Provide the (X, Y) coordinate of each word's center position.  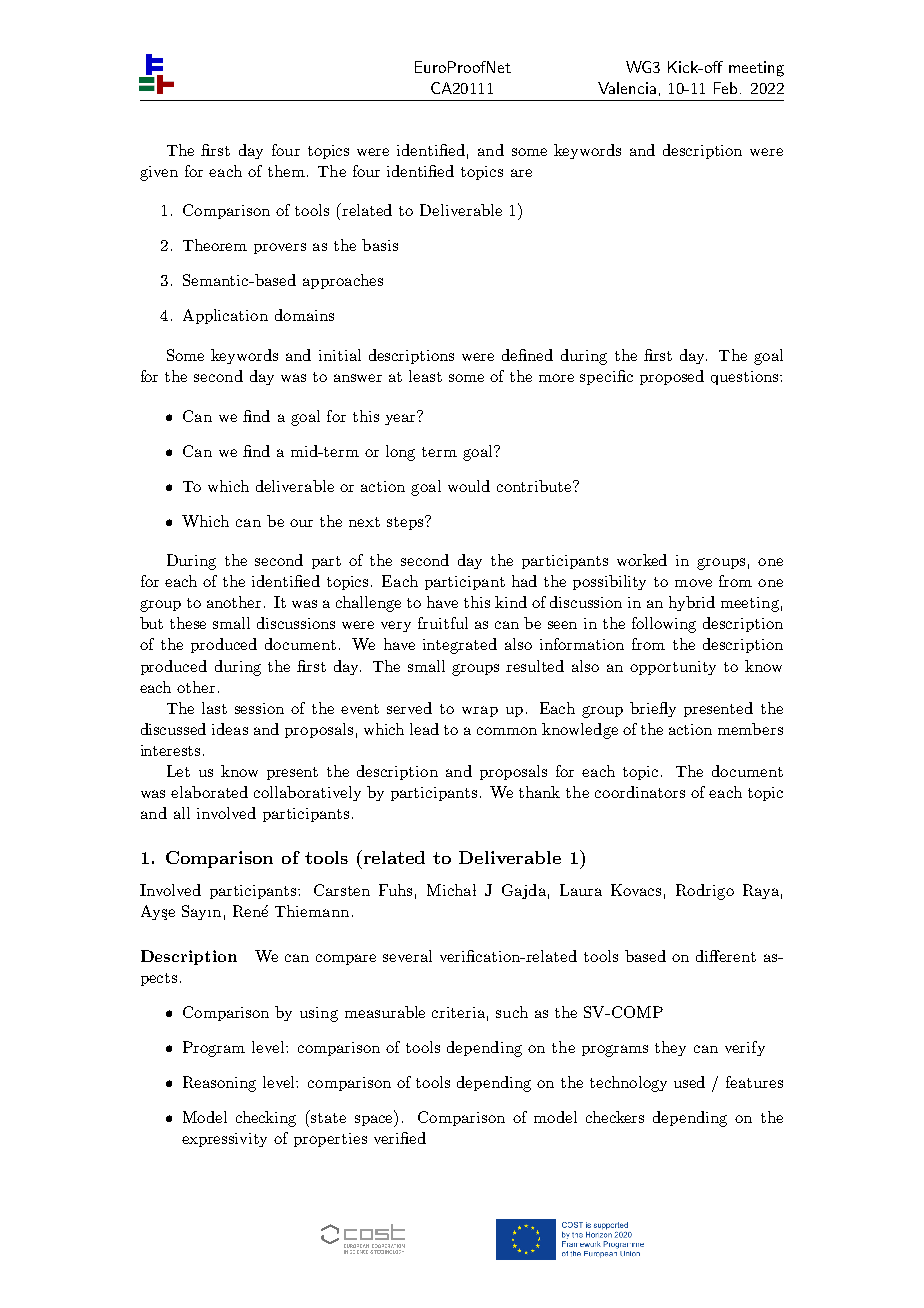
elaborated (209, 792)
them (286, 171)
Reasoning (219, 1084)
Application (225, 316)
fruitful (443, 623)
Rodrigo (705, 892)
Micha (449, 890)
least (425, 376)
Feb (725, 88)
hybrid (692, 603)
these (188, 623)
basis (380, 245)
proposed (672, 377)
